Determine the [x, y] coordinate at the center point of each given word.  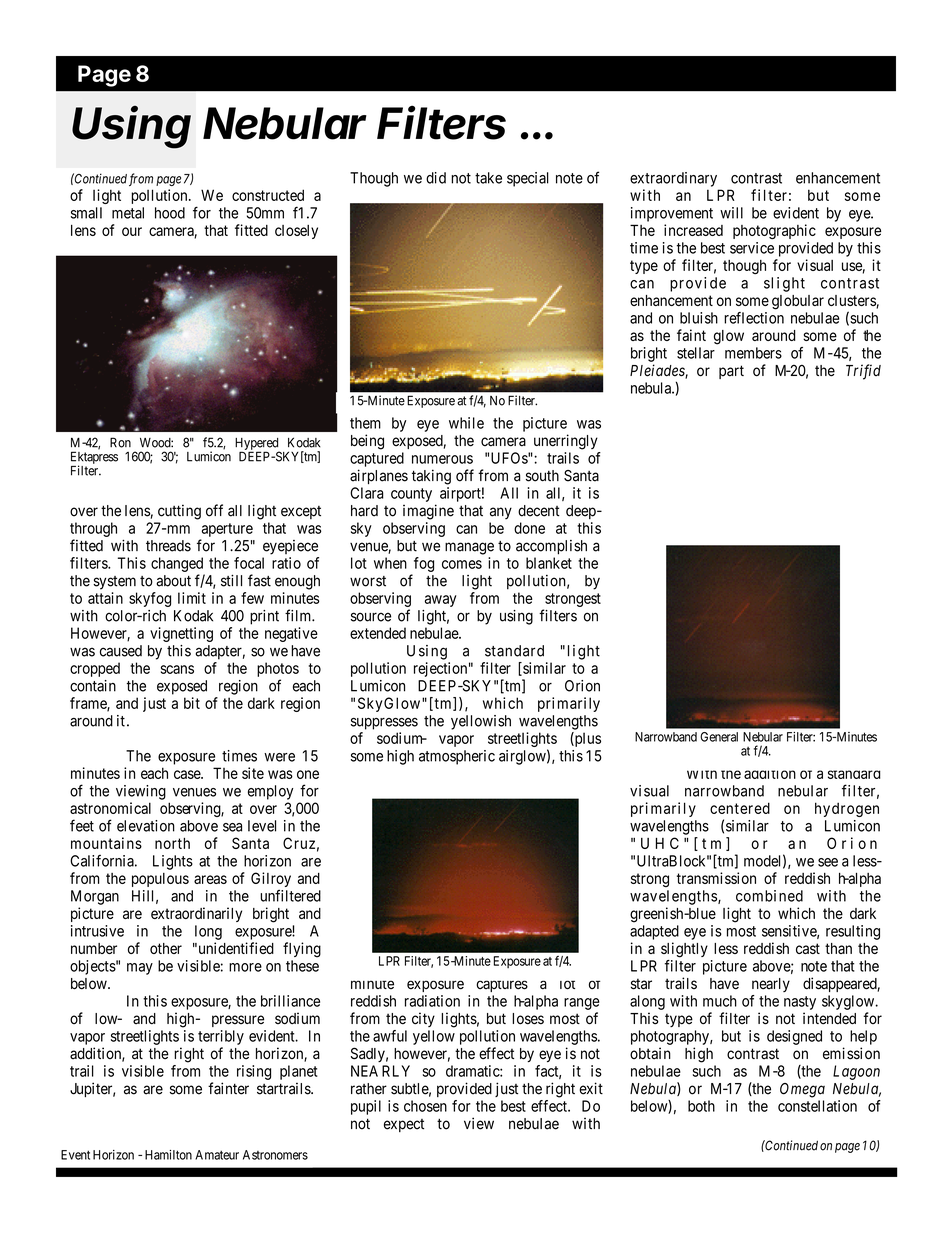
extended [378, 633]
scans [177, 669]
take [488, 178]
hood [170, 213]
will [731, 213]
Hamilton [168, 1155]
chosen [425, 1106]
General [719, 737]
